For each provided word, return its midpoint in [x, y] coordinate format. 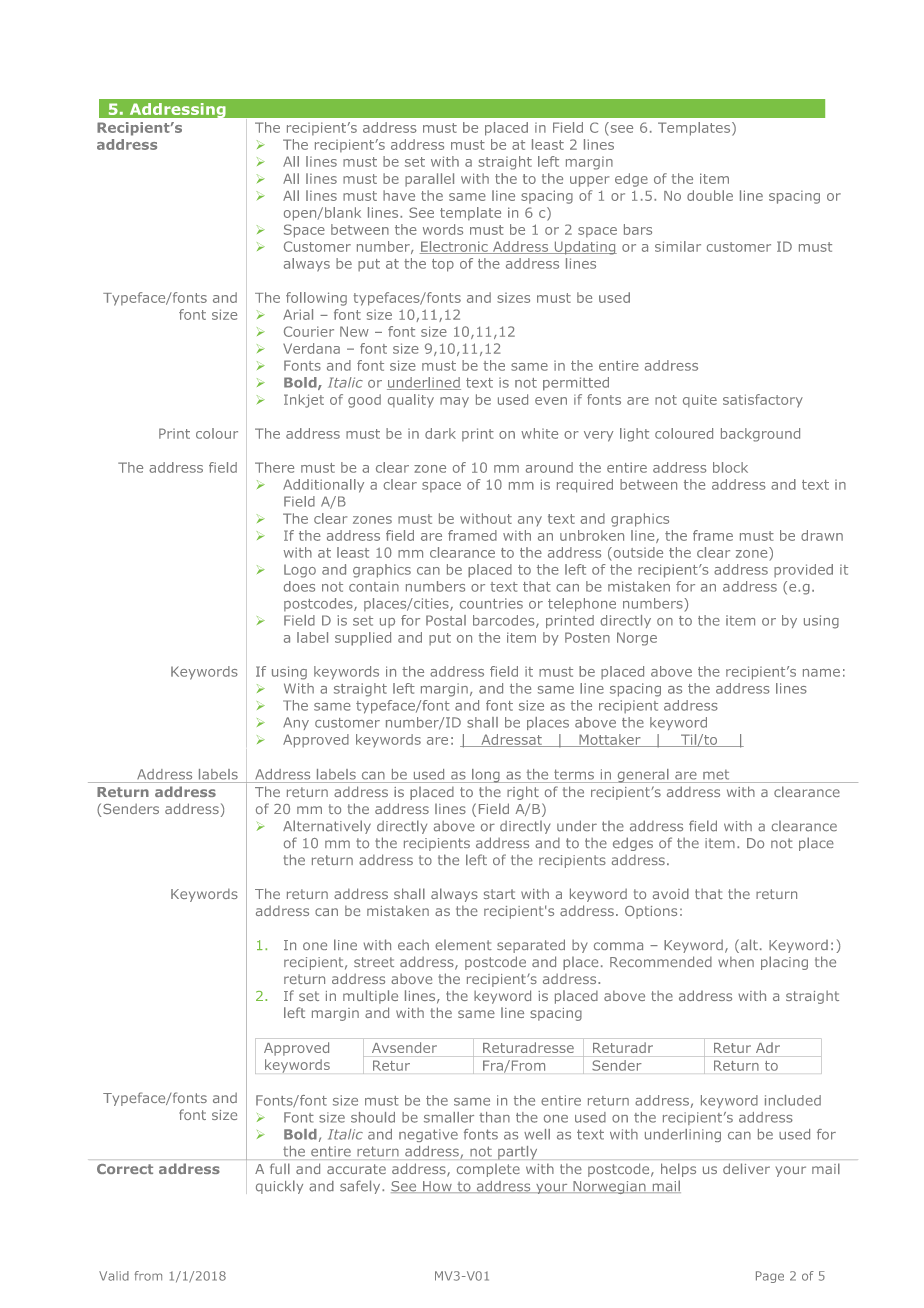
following [316, 299]
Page [770, 1277]
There [274, 467]
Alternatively [327, 827]
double [710, 195]
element [463, 945]
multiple [370, 997]
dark [440, 433]
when [736, 962]
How [437, 1187]
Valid [114, 1276]
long [486, 776]
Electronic [455, 247]
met [716, 775]
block [730, 467]
